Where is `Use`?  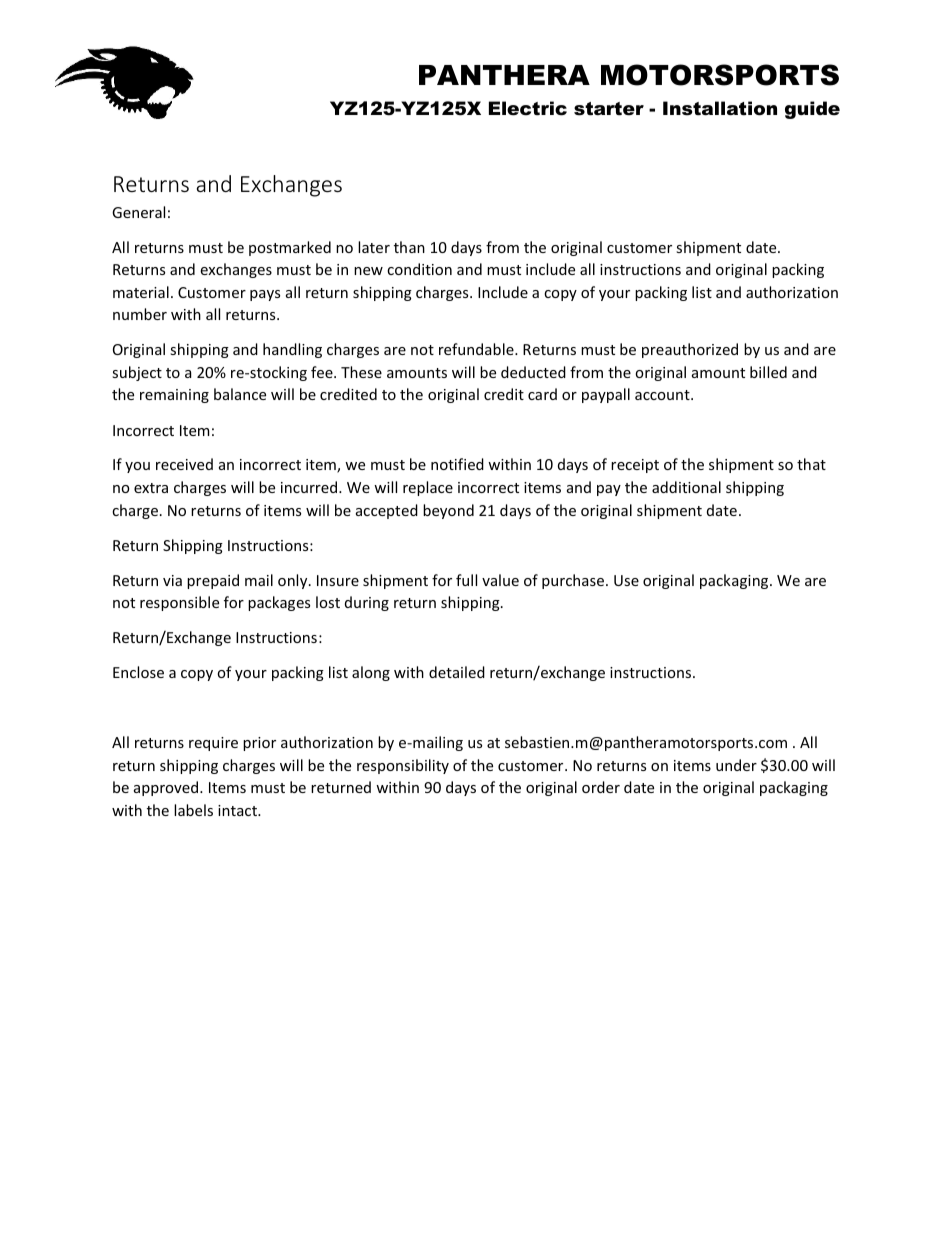 Use is located at coordinates (626, 580).
